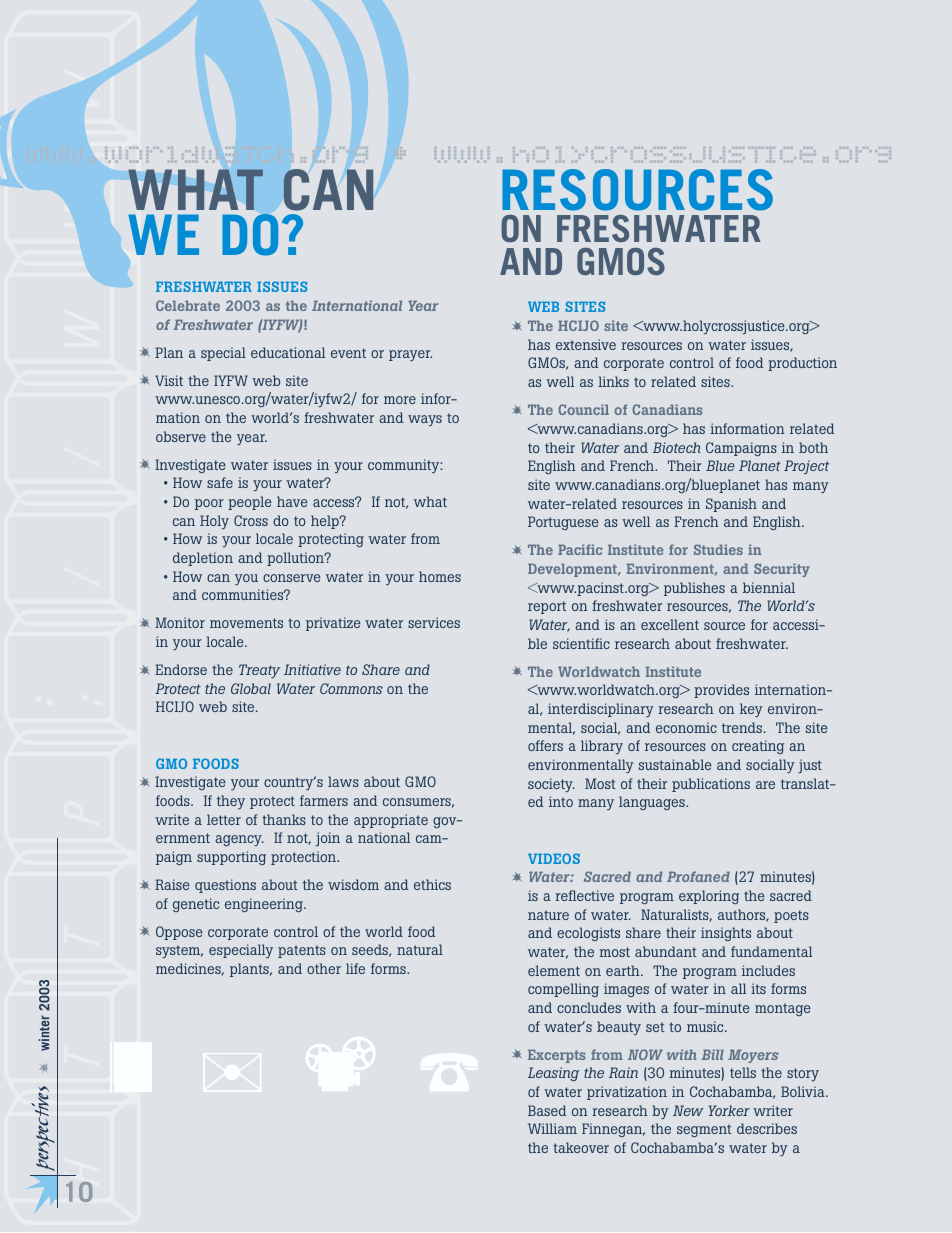 This document has width=952, height=1233. What do you see at coordinates (802, 364) in the document?
I see `production` at bounding box center [802, 364].
